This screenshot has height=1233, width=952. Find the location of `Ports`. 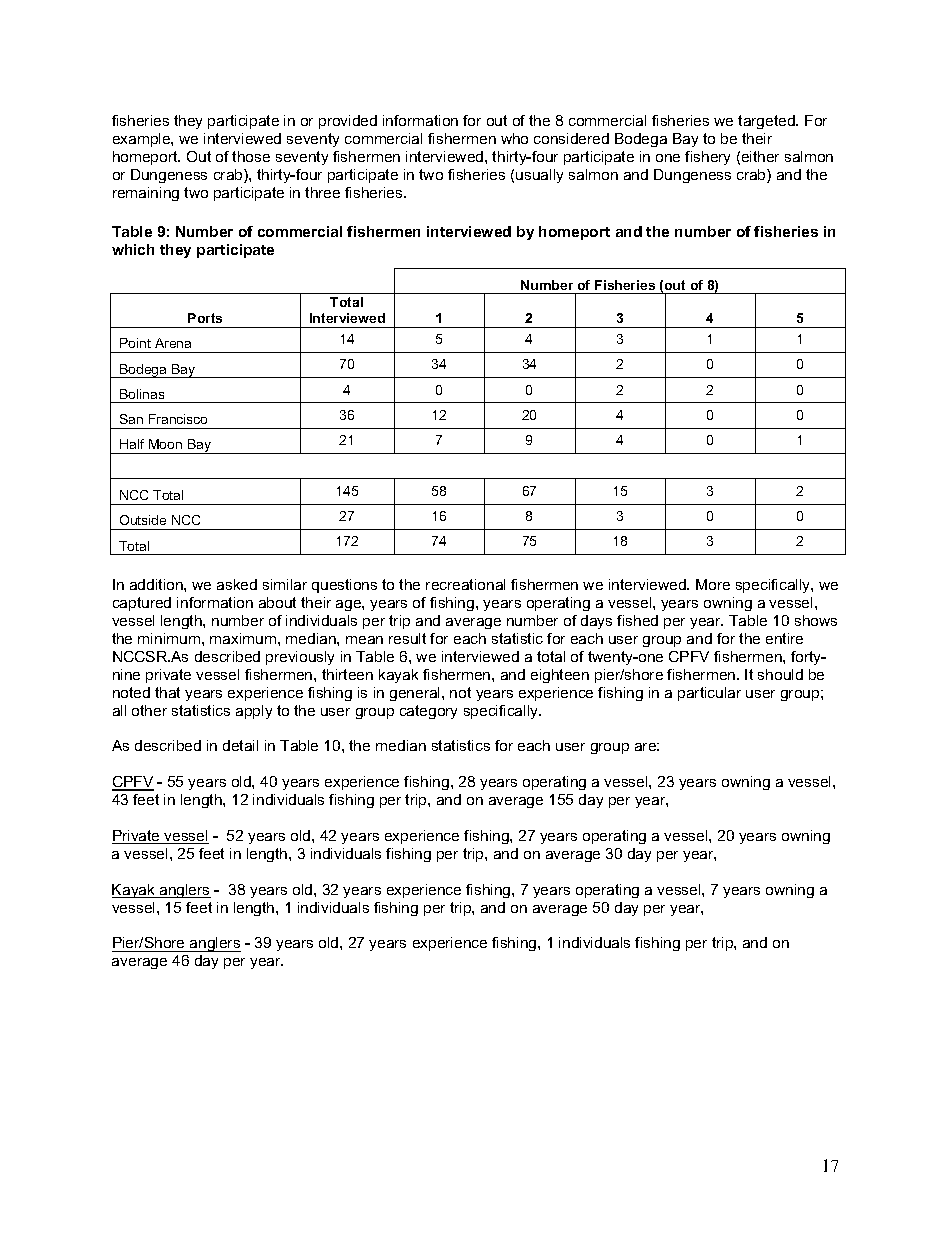

Ports is located at coordinates (205, 318).
